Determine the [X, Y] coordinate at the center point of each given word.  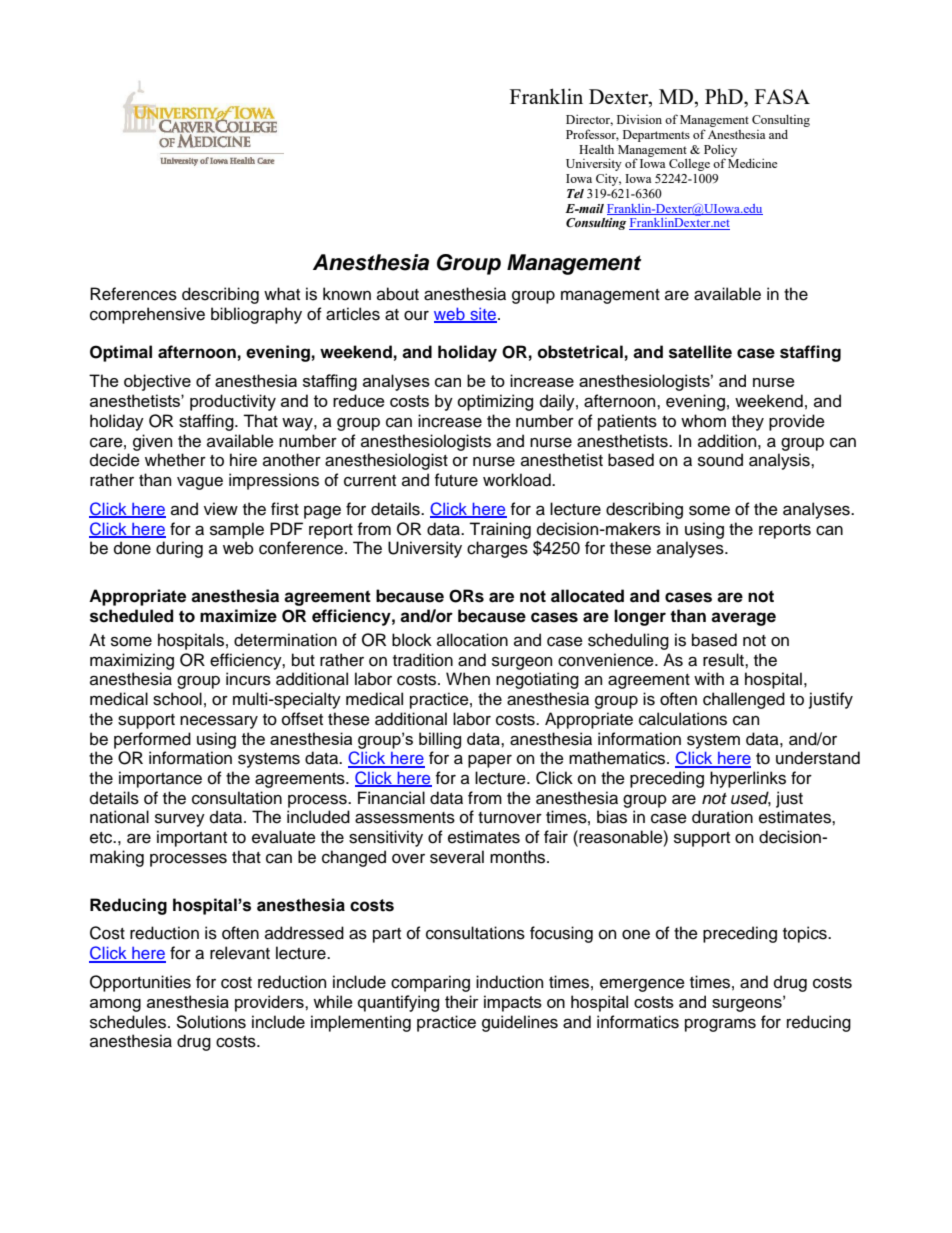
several [457, 857]
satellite [700, 352]
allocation [472, 640]
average [743, 619]
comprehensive [147, 315]
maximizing [132, 661]
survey [180, 820]
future [456, 480]
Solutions [211, 1022]
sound [720, 460]
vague [200, 483]
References [133, 294]
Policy [720, 151]
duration [722, 817]
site [482, 315]
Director [589, 120]
